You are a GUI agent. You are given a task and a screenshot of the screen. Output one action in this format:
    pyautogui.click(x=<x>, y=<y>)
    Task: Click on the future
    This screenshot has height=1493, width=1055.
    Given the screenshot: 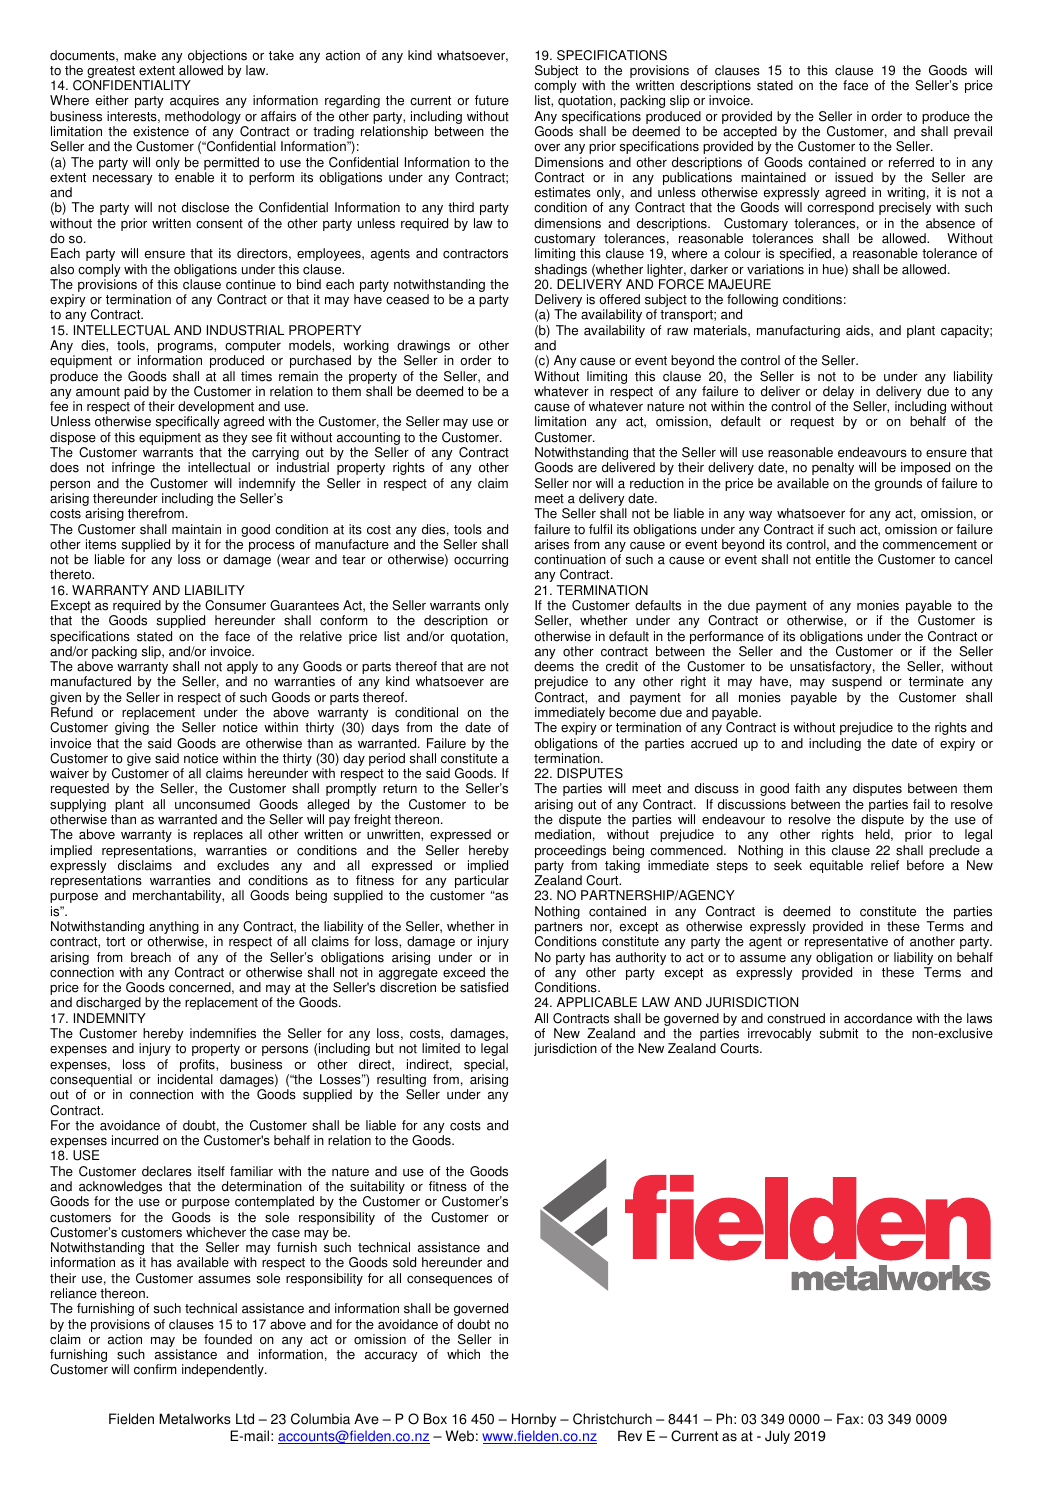 What is the action you would take?
    pyautogui.click(x=492, y=100)
